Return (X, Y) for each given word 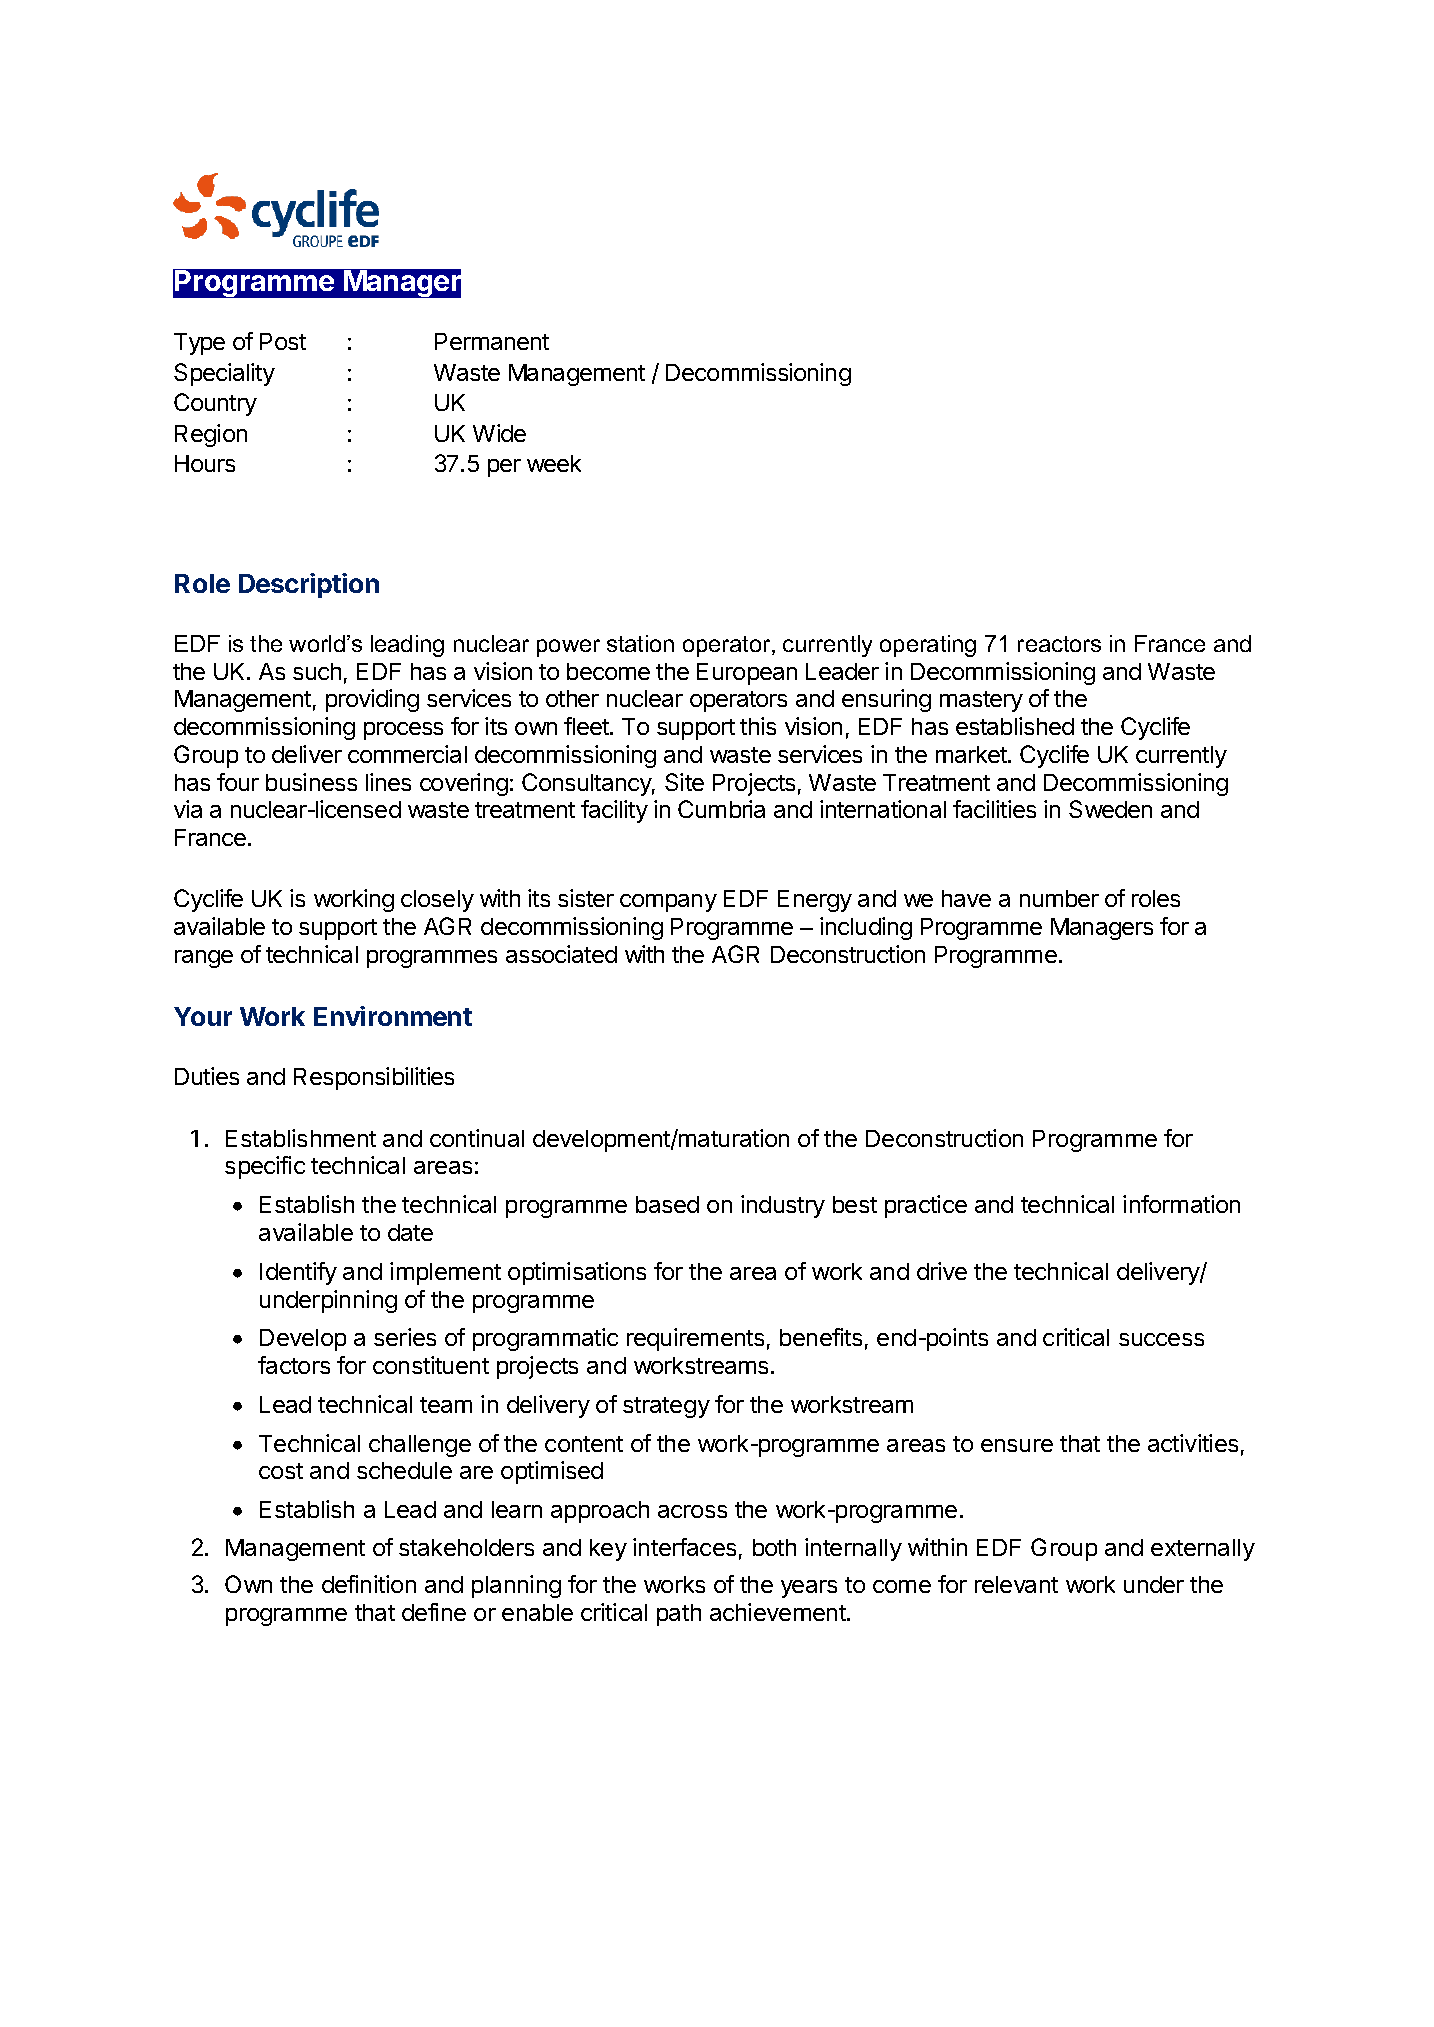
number (1059, 898)
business (311, 782)
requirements (695, 1339)
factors (294, 1365)
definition (369, 1584)
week (554, 463)
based (667, 1204)
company (668, 903)
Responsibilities (374, 1078)
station (640, 643)
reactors (1059, 644)
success (1161, 1339)
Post (283, 341)
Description (309, 585)
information (1181, 1204)
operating (928, 646)
